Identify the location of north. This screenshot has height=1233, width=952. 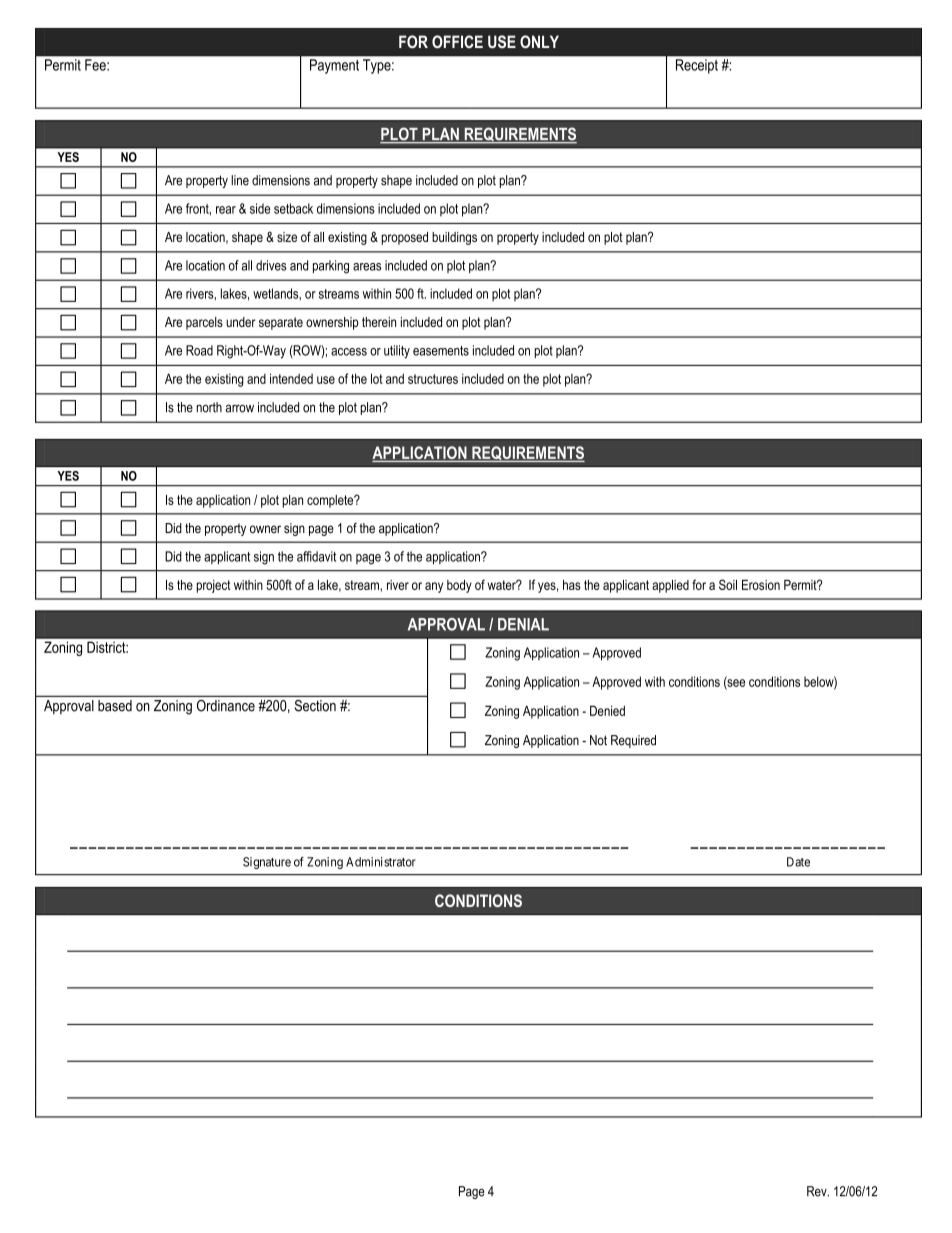
(209, 407).
